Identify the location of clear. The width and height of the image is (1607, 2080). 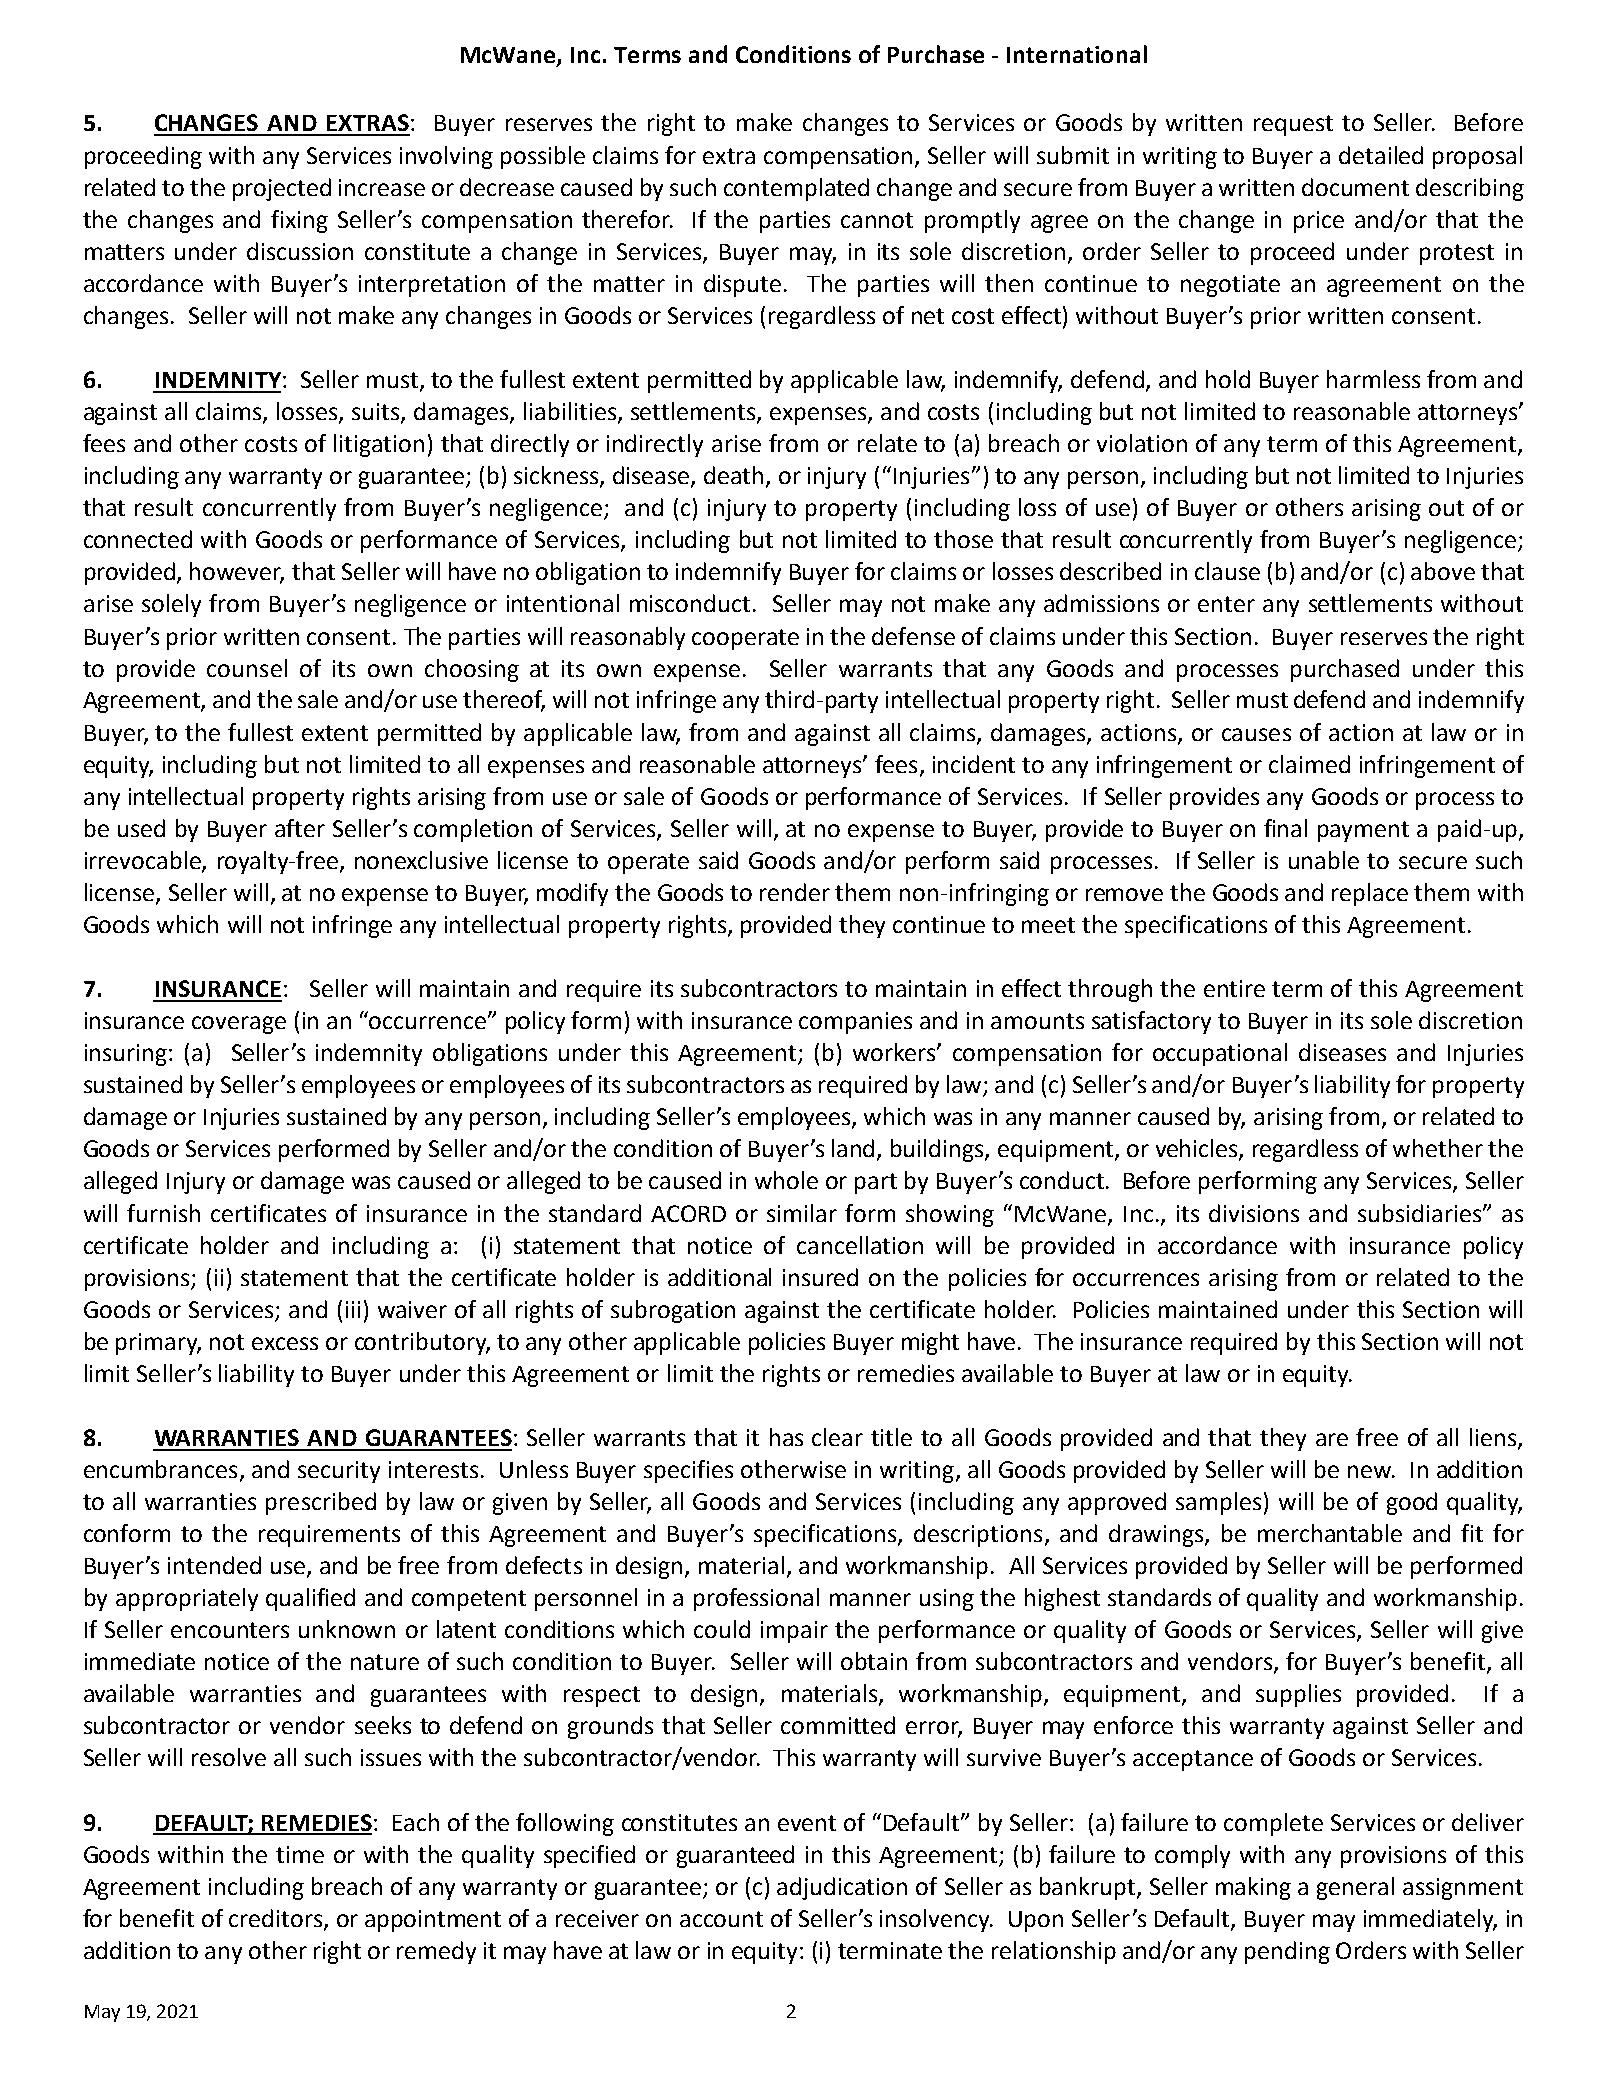
(837, 1437).
